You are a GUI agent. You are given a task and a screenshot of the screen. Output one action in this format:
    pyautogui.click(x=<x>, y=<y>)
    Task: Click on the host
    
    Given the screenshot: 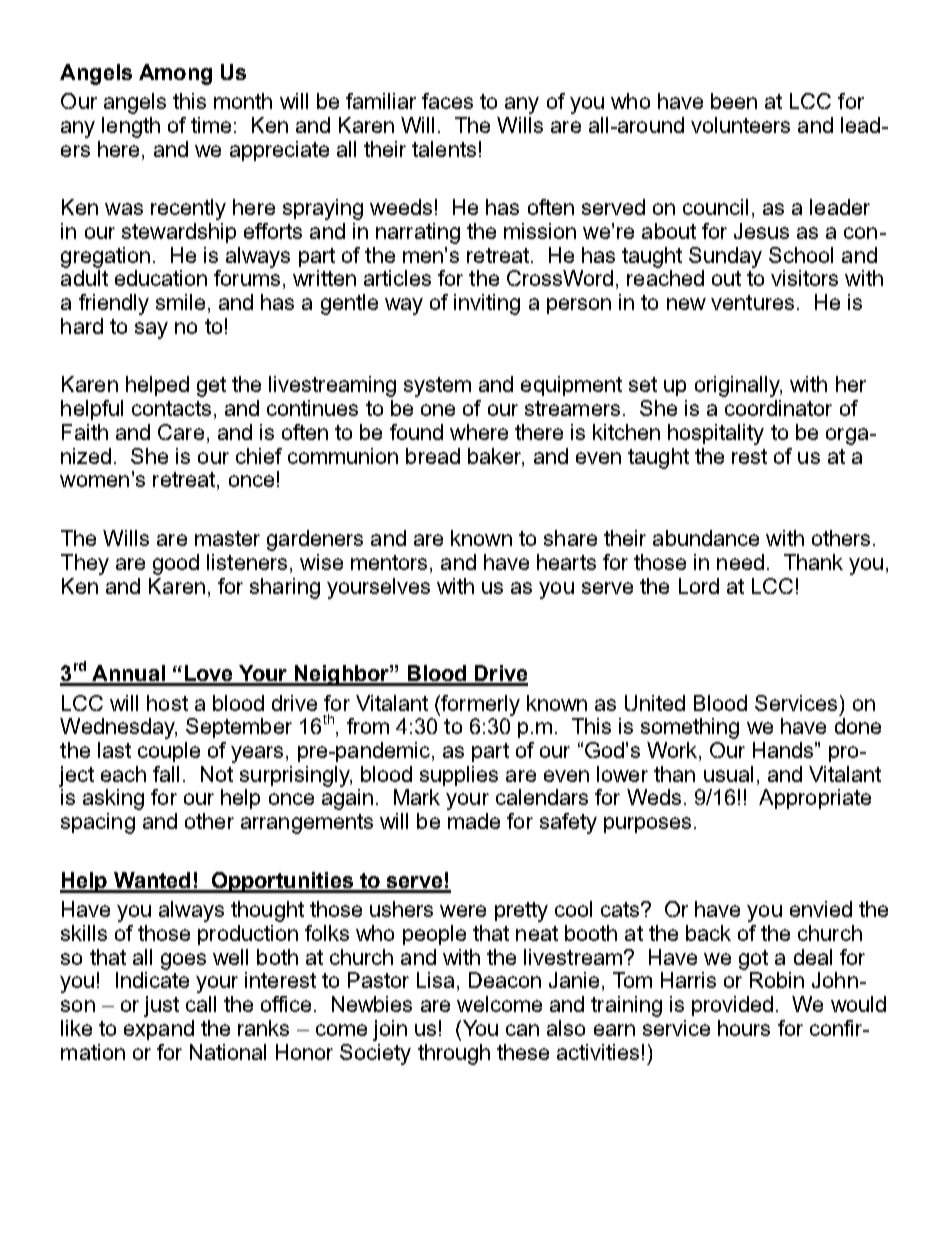 What is the action you would take?
    pyautogui.click(x=167, y=703)
